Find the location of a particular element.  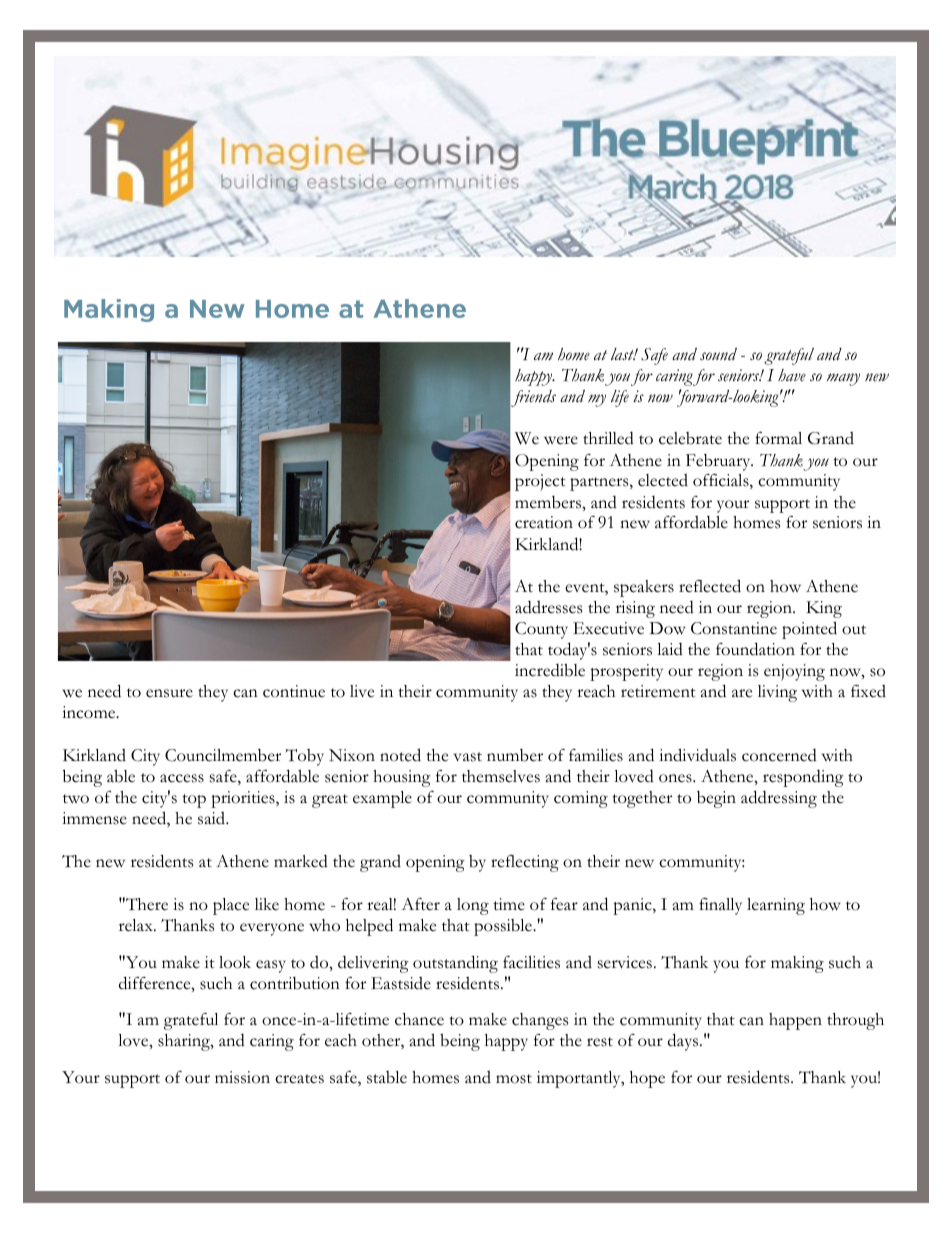

were is located at coordinates (561, 440).
